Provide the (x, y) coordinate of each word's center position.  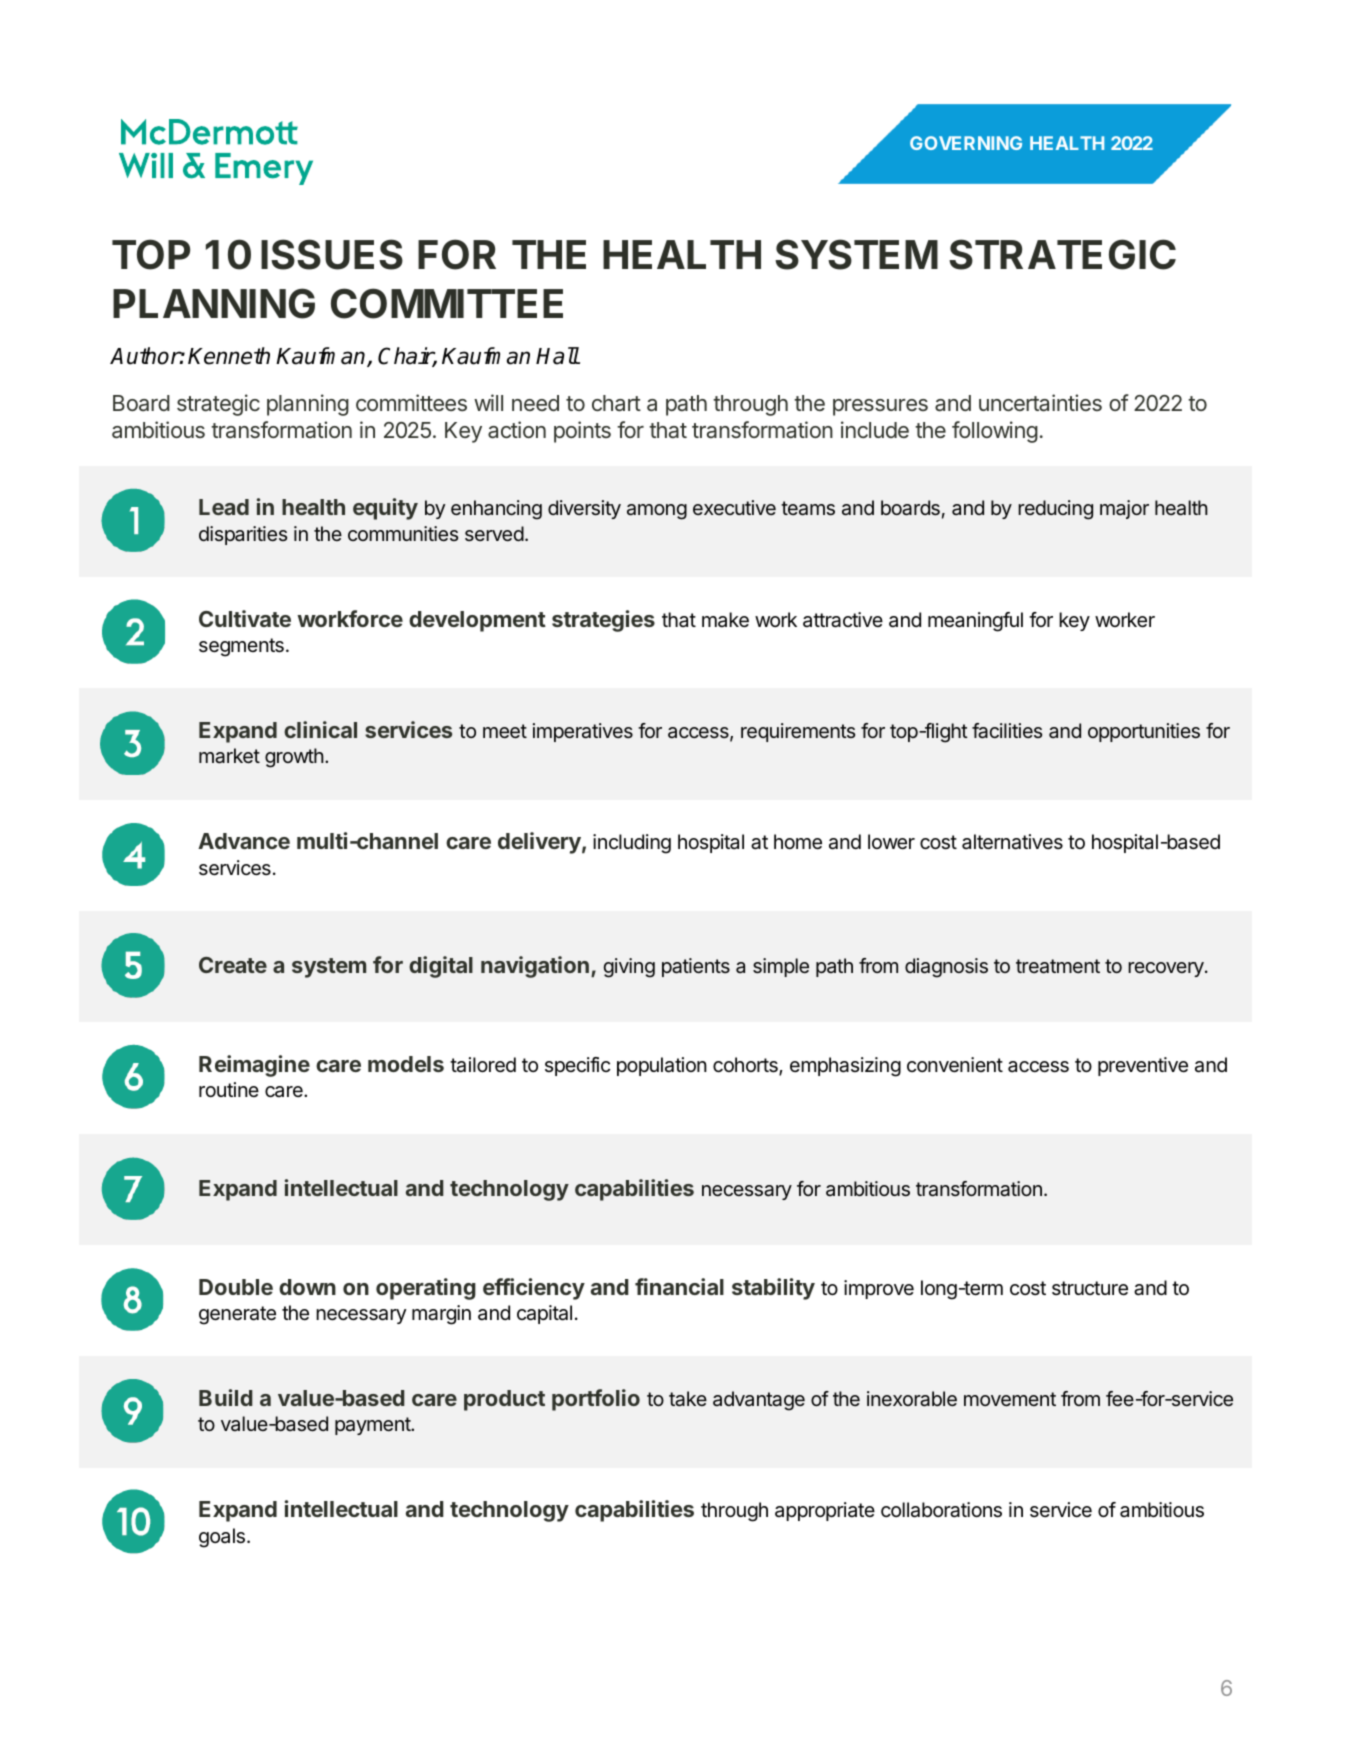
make (725, 620)
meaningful (975, 622)
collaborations (941, 1510)
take (688, 1399)
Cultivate (245, 618)
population (662, 1066)
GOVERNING (966, 143)
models (406, 1064)
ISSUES (332, 254)
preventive (1143, 1066)
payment (373, 1426)
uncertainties (1040, 403)
